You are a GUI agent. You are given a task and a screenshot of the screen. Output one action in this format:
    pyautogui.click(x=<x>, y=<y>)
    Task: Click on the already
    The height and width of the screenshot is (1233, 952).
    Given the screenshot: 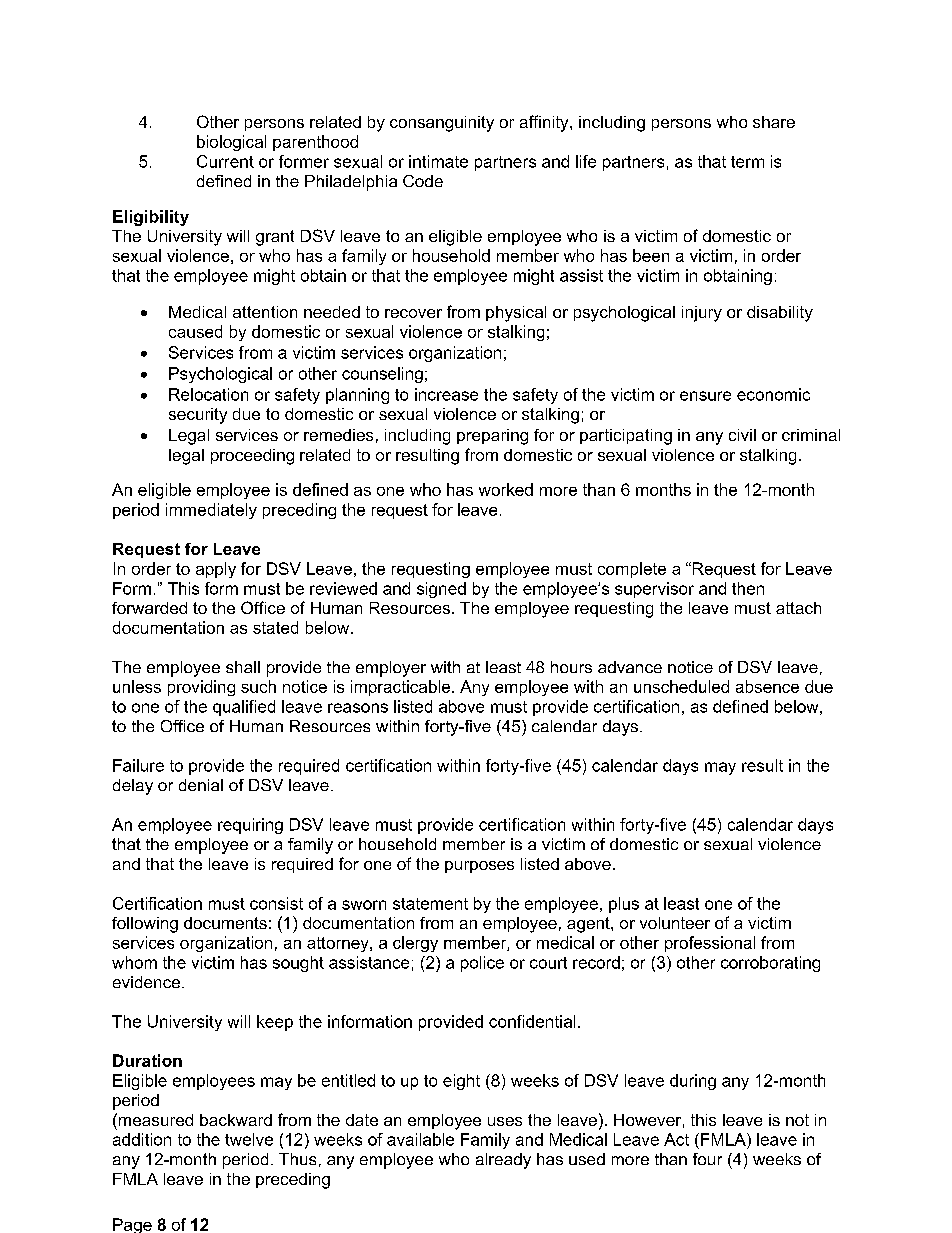 What is the action you would take?
    pyautogui.click(x=503, y=1161)
